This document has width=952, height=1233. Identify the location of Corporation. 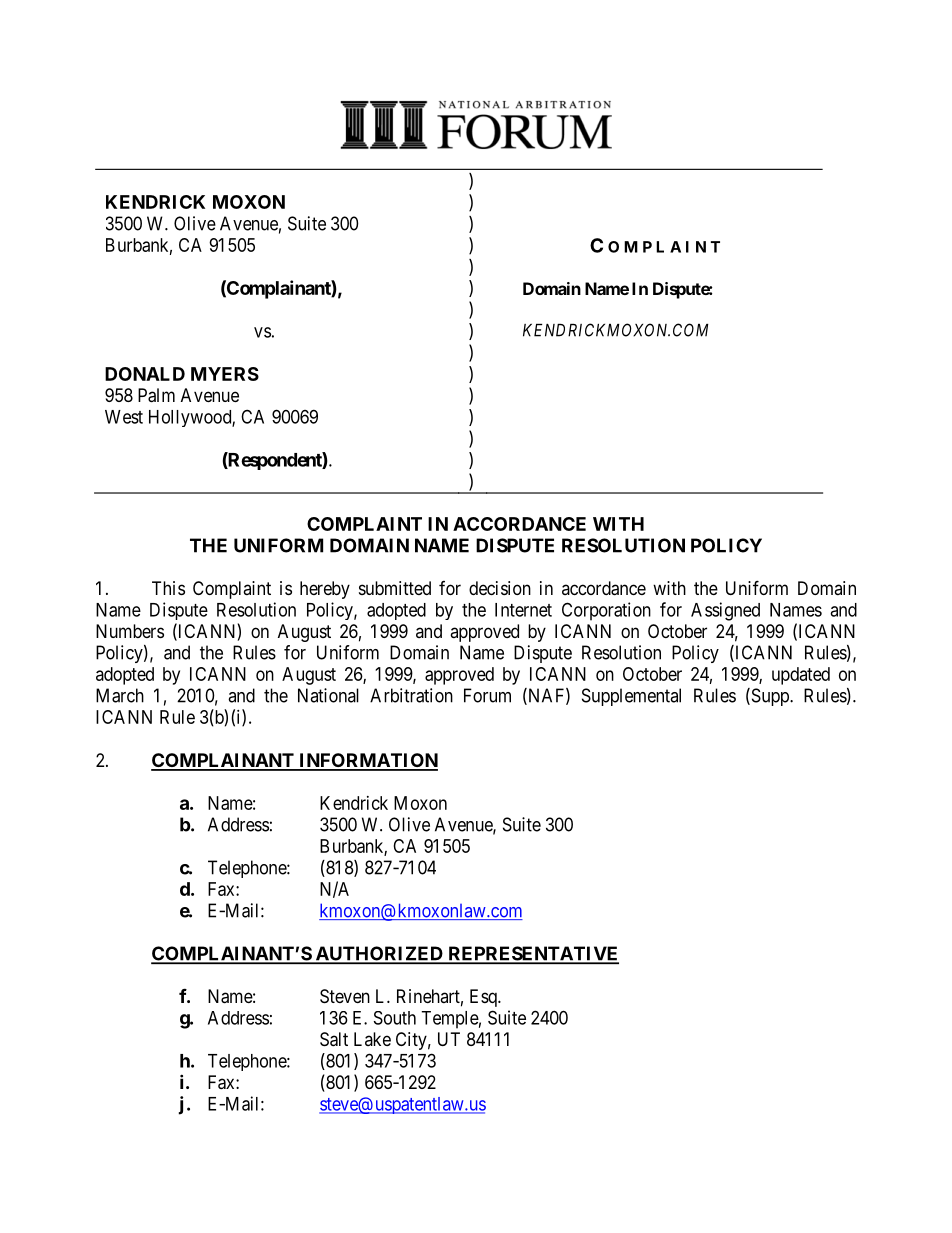
(606, 611).
